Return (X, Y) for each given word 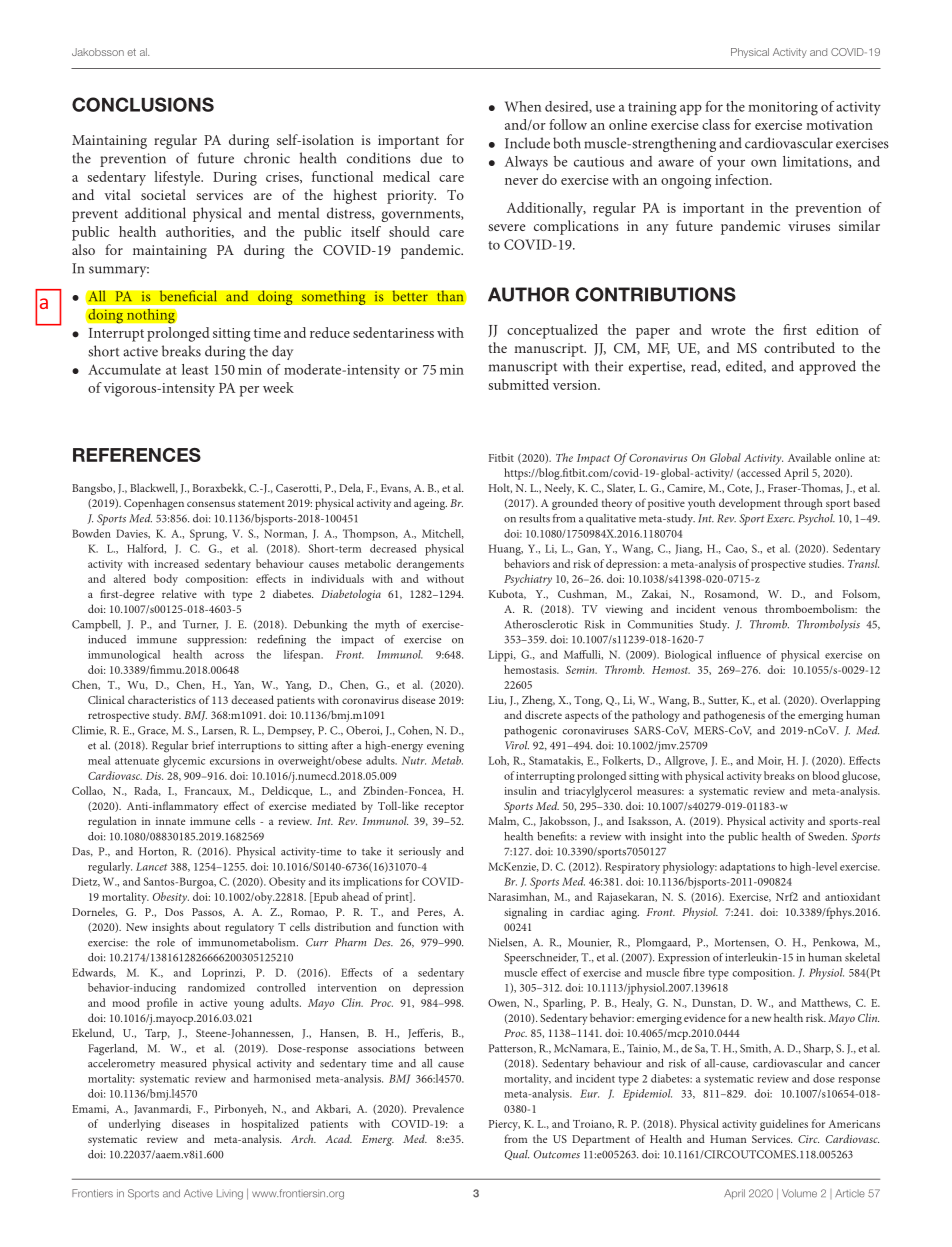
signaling (525, 913)
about (207, 926)
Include (527, 143)
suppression (216, 640)
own (764, 163)
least (195, 369)
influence (739, 654)
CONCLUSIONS (143, 104)
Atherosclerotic (541, 624)
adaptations (747, 868)
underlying (135, 1125)
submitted (518, 384)
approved (827, 367)
